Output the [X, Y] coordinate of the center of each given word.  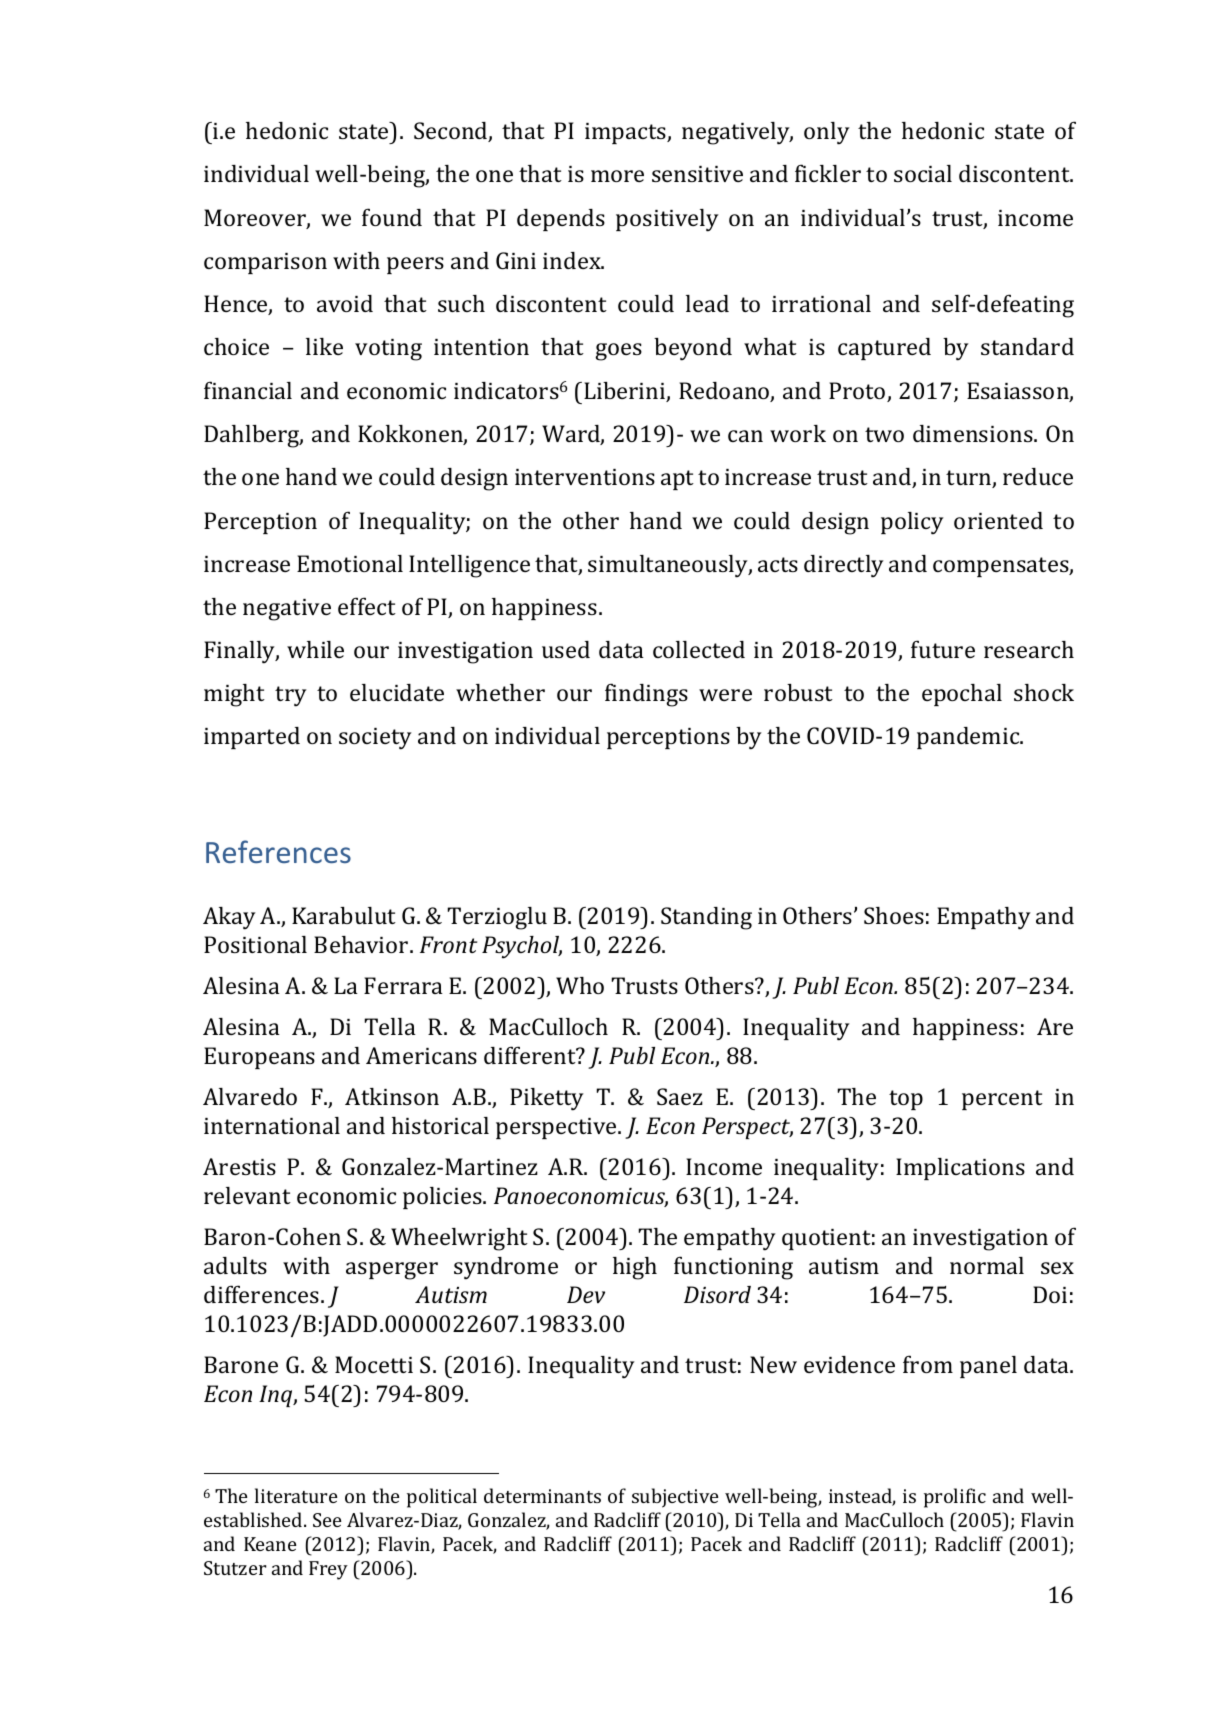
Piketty [547, 1099]
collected [699, 649]
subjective [675, 1498]
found [392, 217]
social [923, 173]
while [315, 649]
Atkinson [392, 1096]
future [943, 649]
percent [1002, 1100]
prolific [955, 1498]
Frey [328, 1570]
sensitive [697, 174]
